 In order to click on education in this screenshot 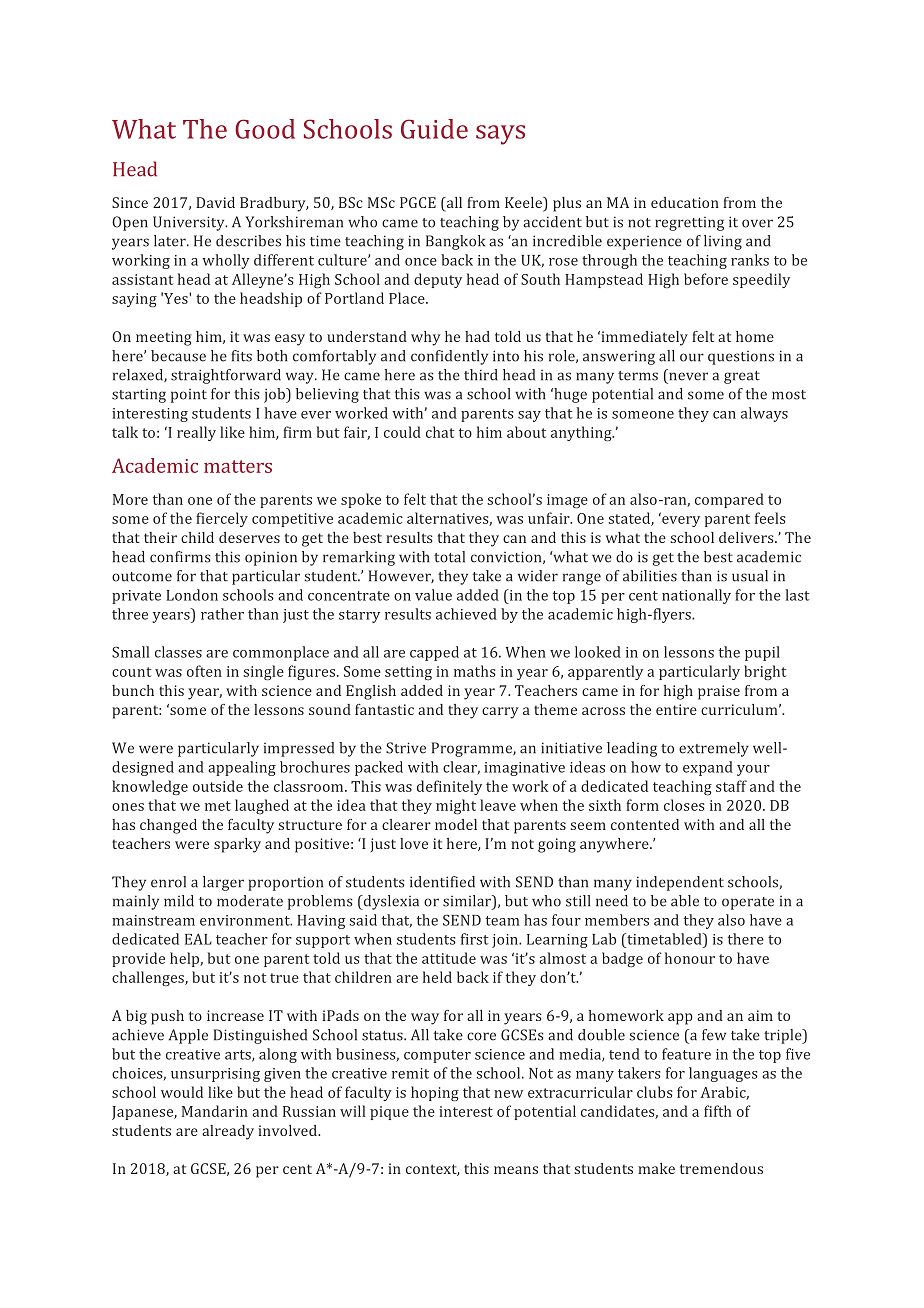, I will do `click(685, 202)`.
